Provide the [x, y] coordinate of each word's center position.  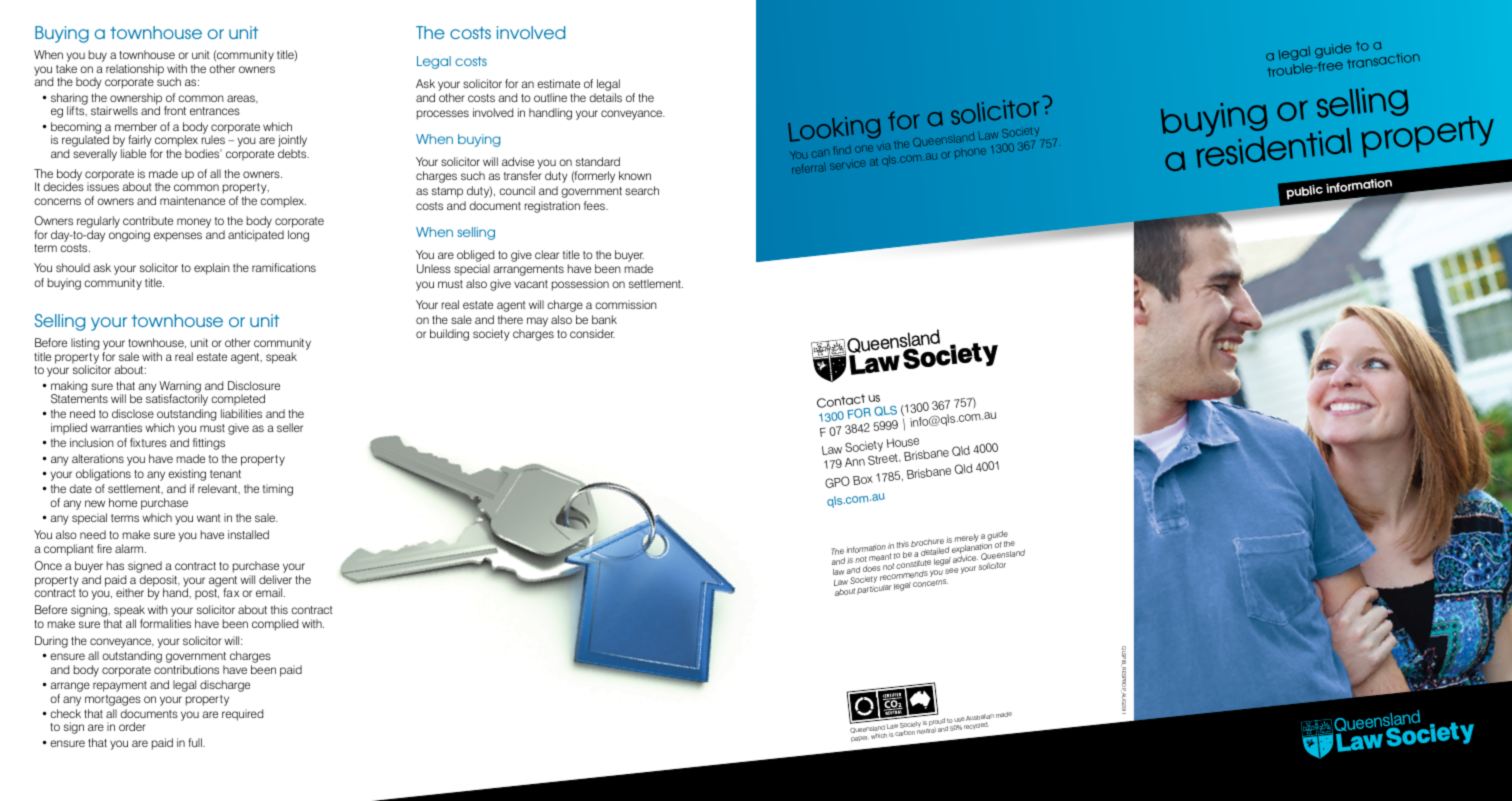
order [132, 726]
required [242, 715]
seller [290, 427]
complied [275, 625]
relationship [135, 70]
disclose [133, 413]
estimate [558, 83]
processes [443, 115]
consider [592, 333]
